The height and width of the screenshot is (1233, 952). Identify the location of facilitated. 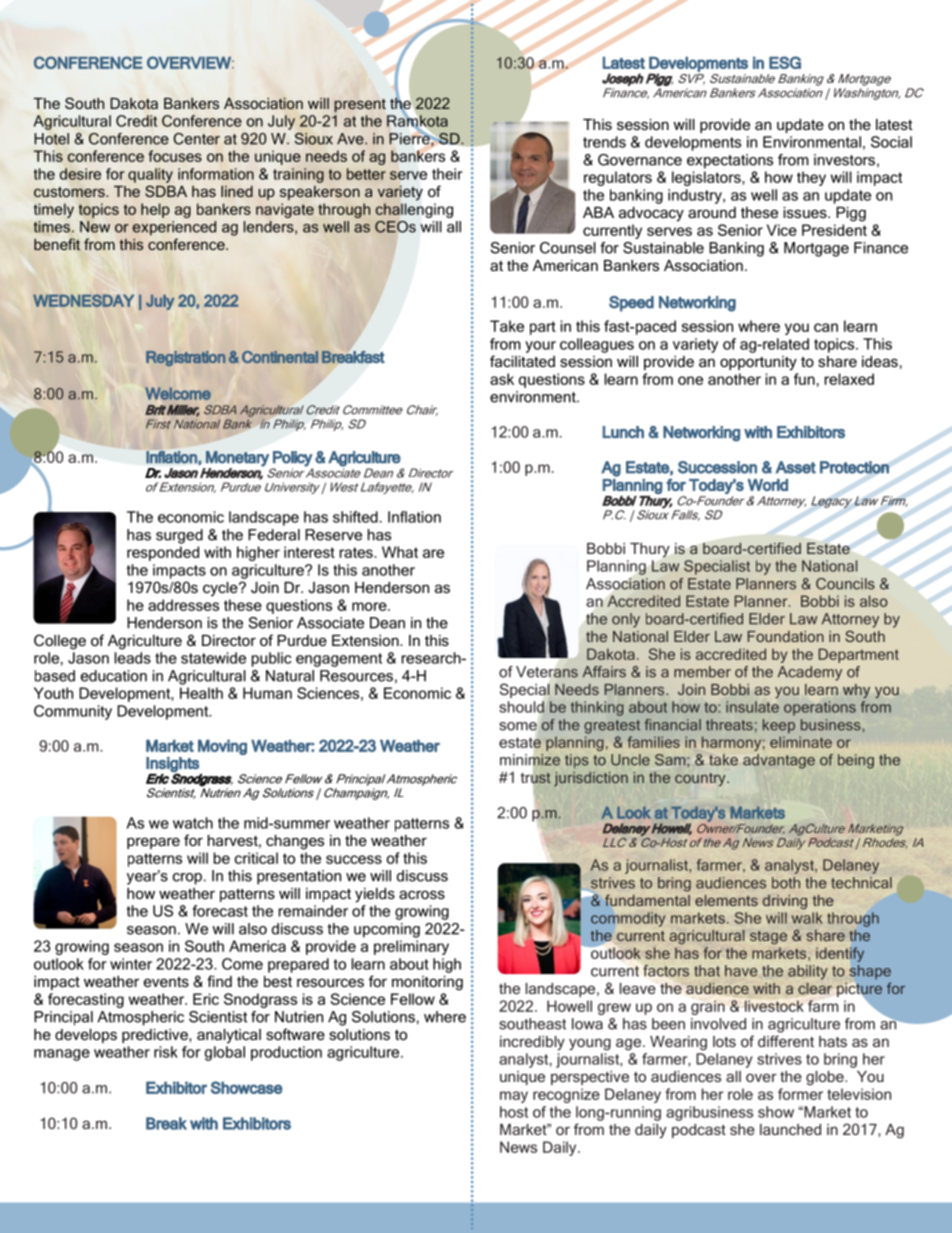
(522, 361).
